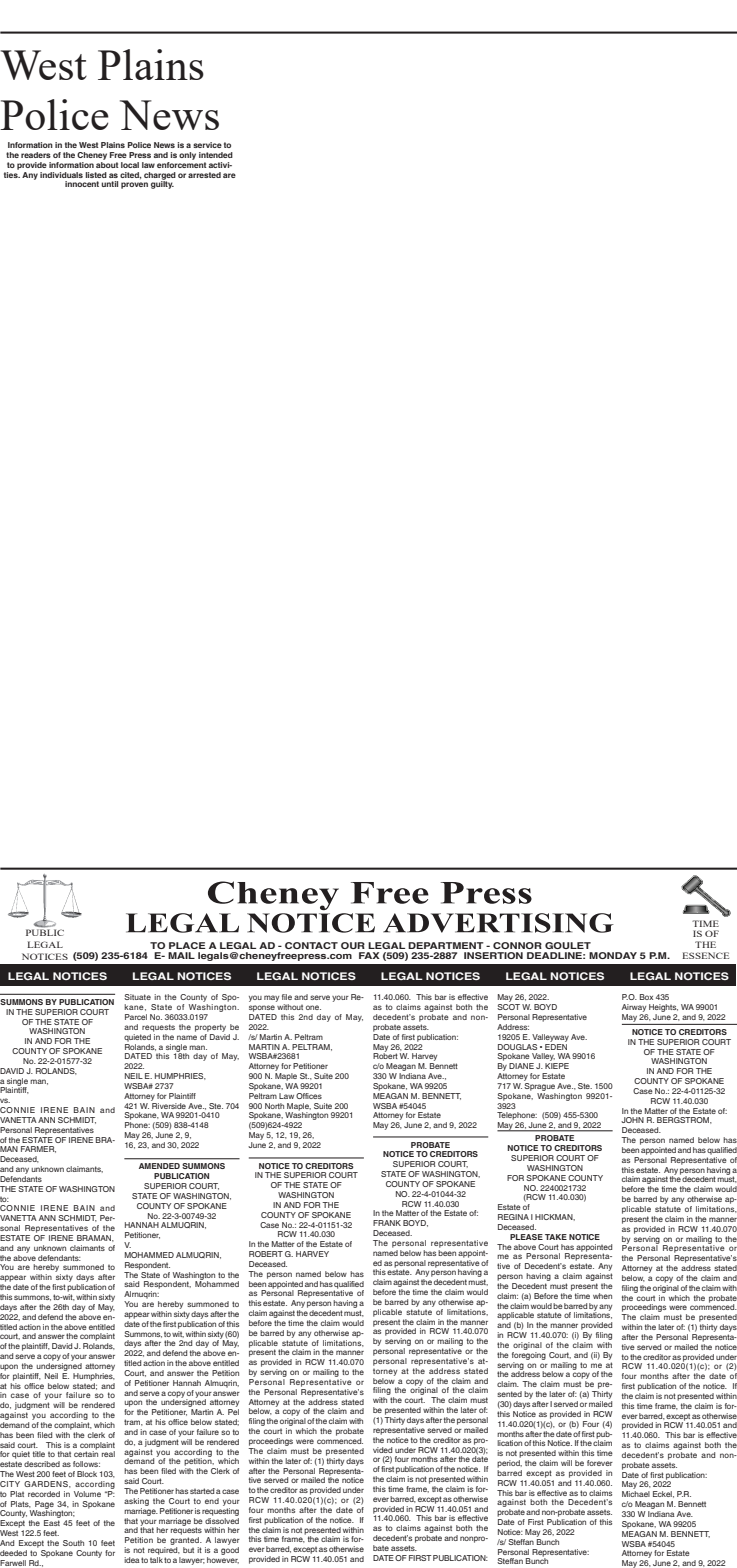  Describe the element at coordinates (109, 184) in the screenshot. I see `until` at that location.
